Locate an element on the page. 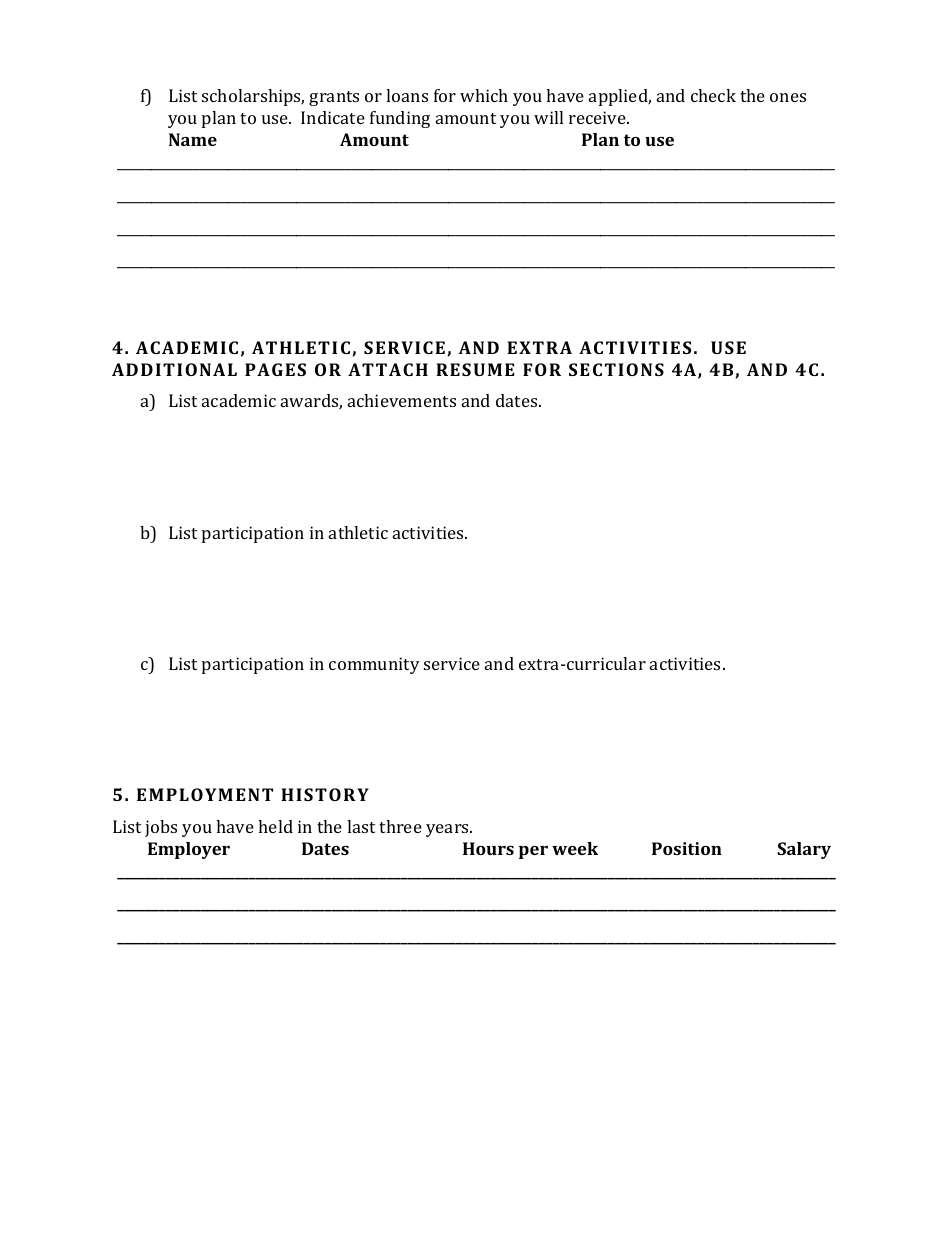 This document has width=952, height=1233. held is located at coordinates (275, 826).
